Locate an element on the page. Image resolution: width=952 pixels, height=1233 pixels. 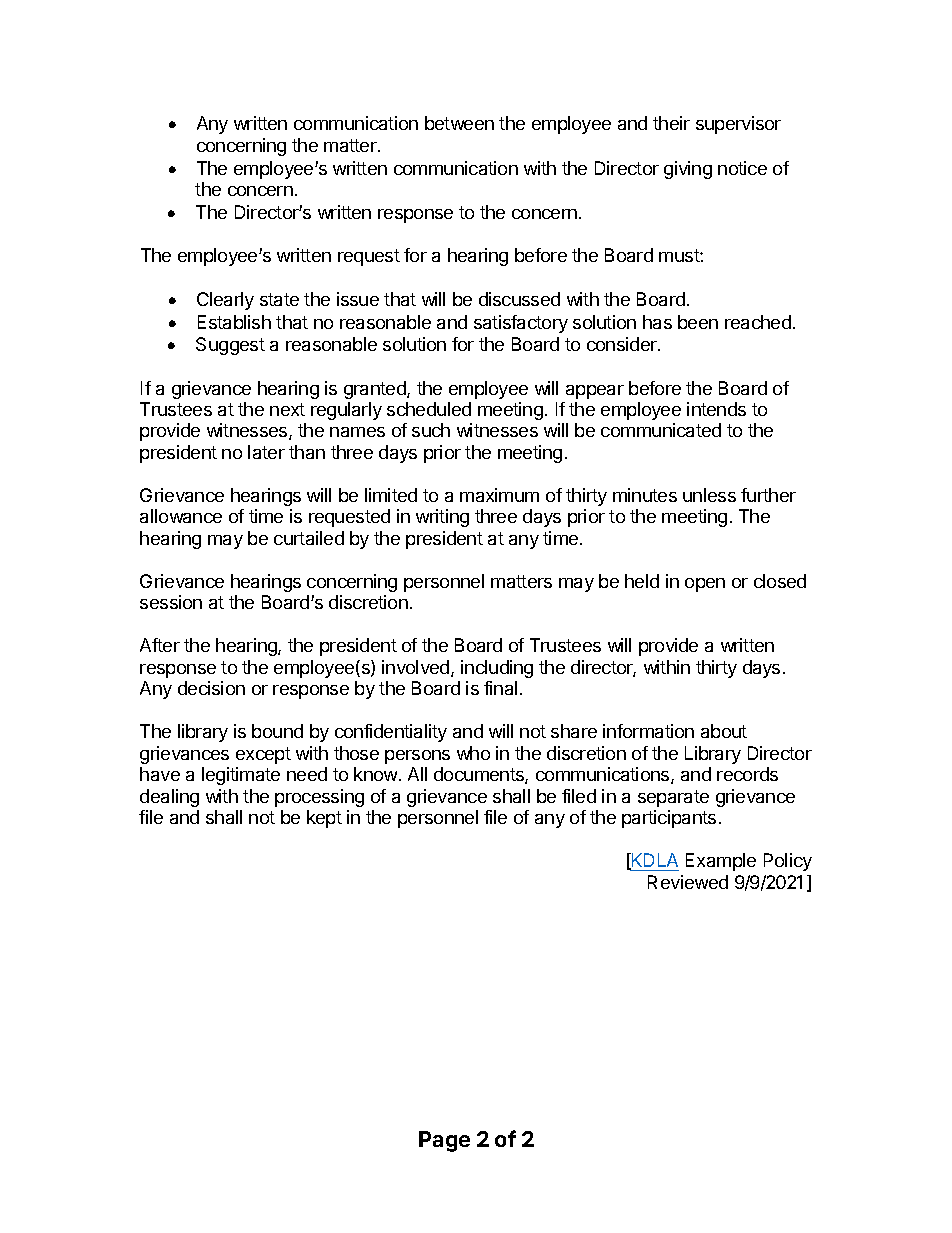
giving is located at coordinates (688, 170).
